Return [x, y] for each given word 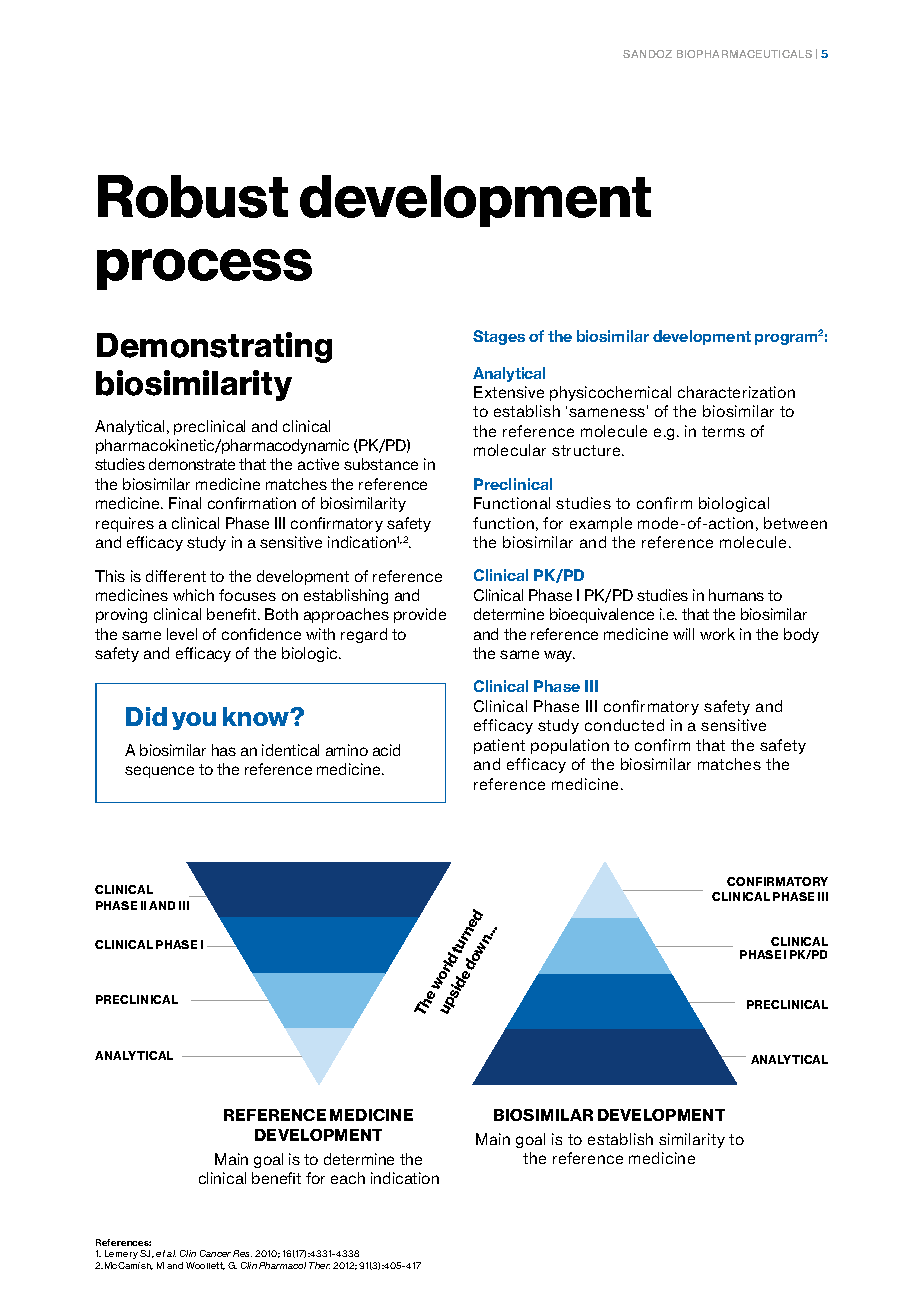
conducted [624, 725]
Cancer [215, 1253]
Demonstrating [214, 347]
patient [499, 746]
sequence [159, 772]
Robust [193, 196]
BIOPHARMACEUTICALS [744, 54]
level [182, 634]
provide [420, 615]
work [717, 634]
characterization [736, 392]
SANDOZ [647, 54]
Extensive [509, 392]
